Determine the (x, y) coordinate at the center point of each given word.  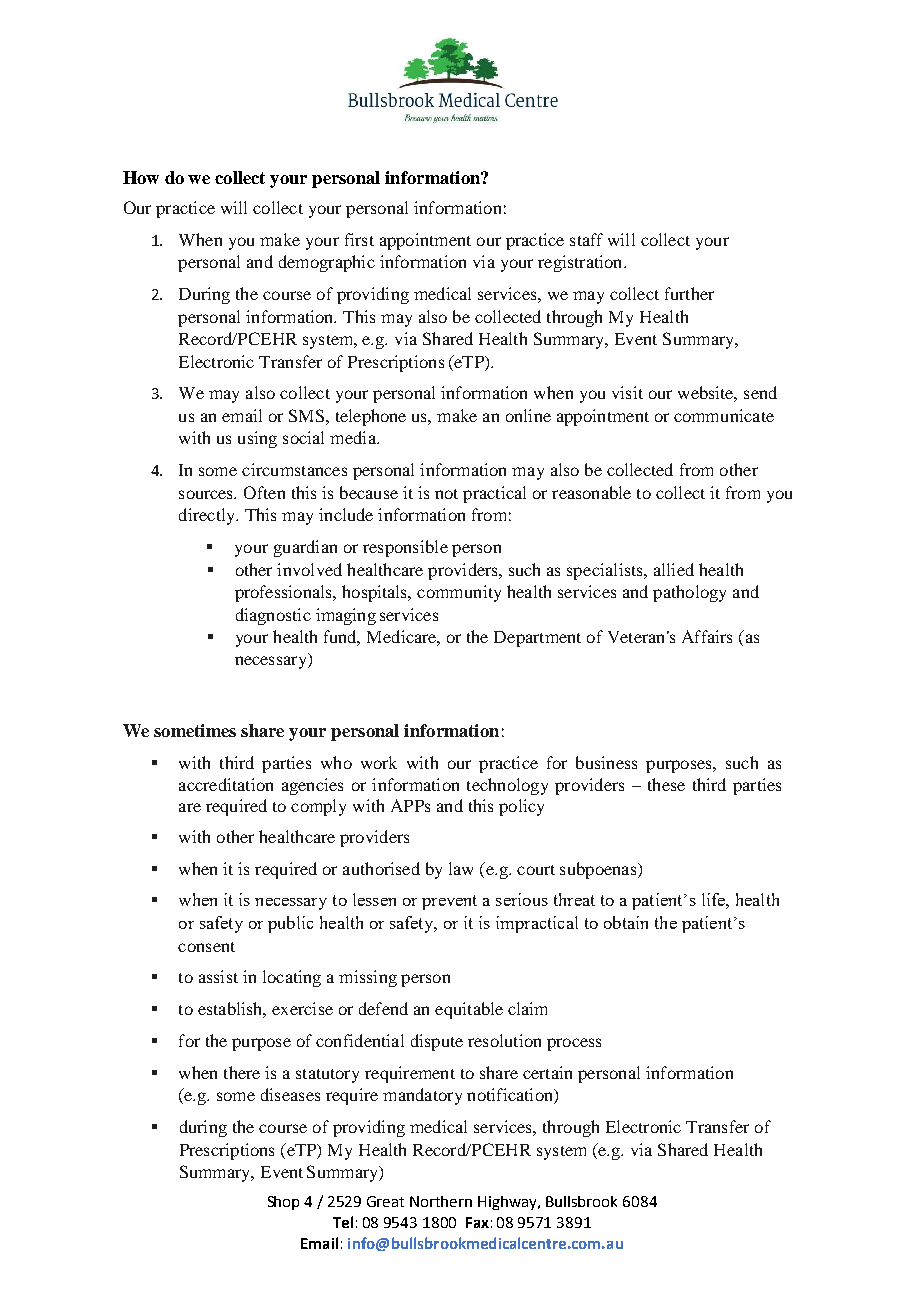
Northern (441, 1201)
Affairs (707, 636)
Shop (283, 1203)
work (379, 762)
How (141, 177)
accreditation (226, 784)
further (689, 293)
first (359, 239)
